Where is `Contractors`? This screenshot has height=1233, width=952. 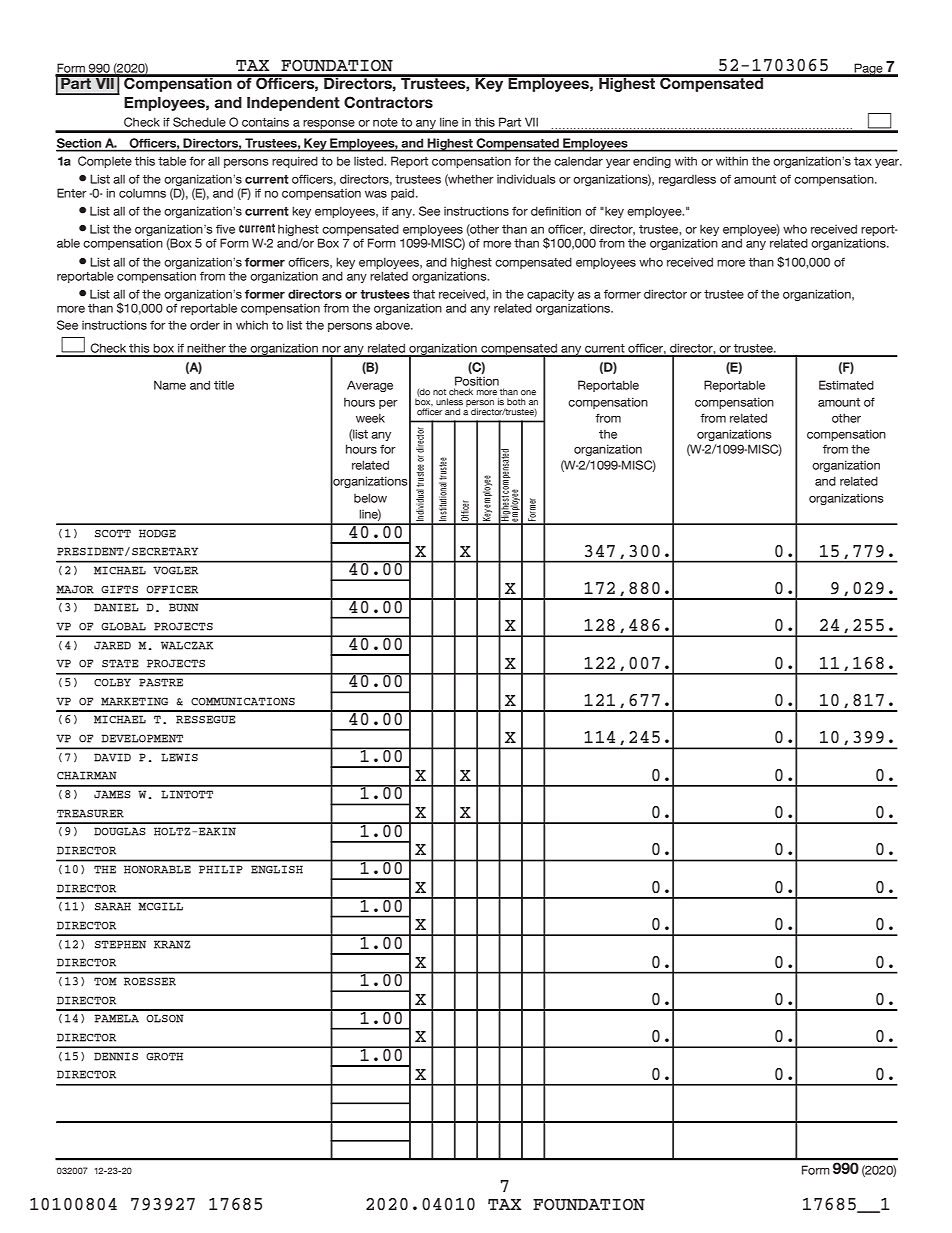 Contractors is located at coordinates (388, 102).
